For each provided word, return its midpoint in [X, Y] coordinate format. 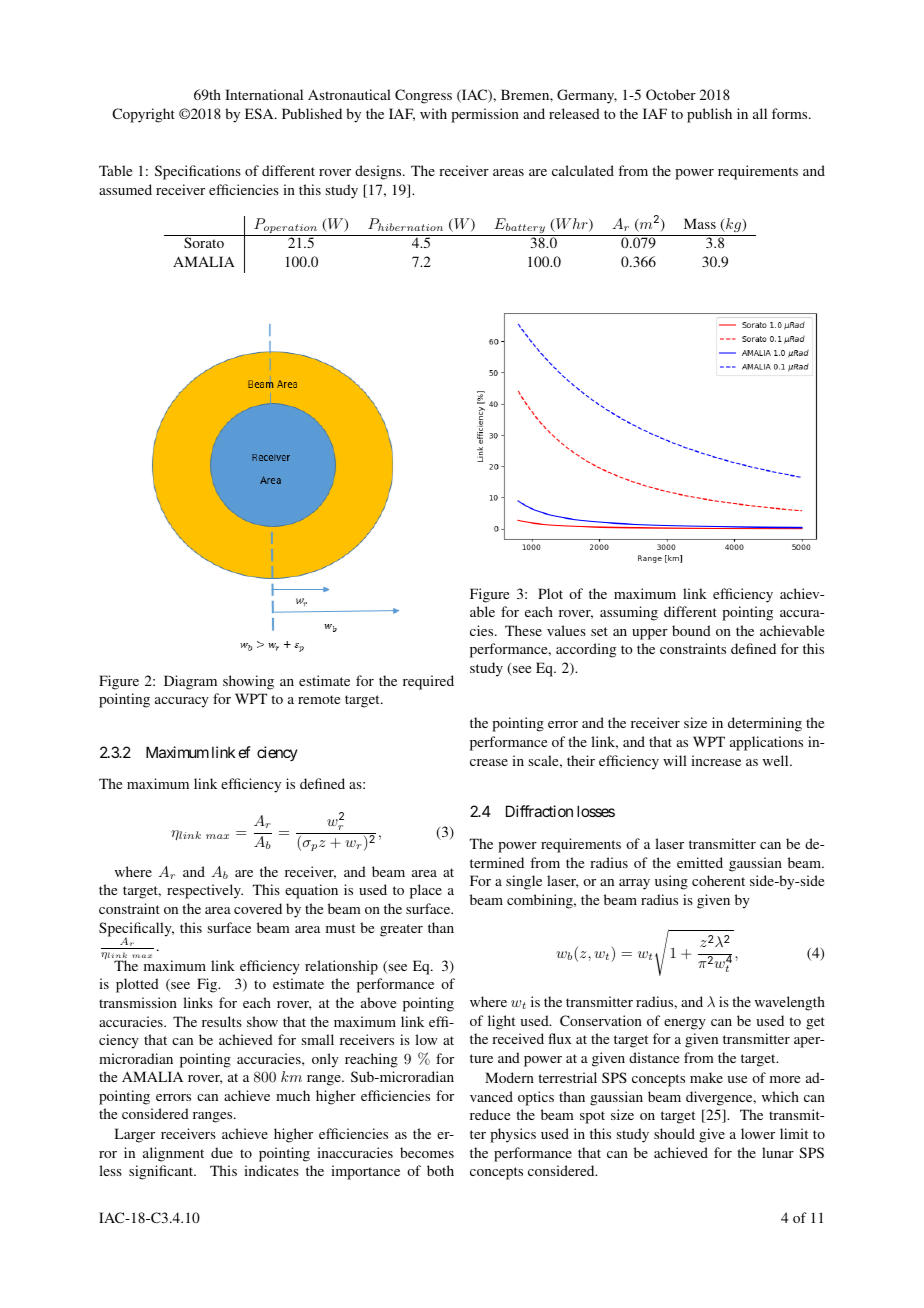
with [433, 113]
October [671, 94]
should [674, 1133]
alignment [173, 1154]
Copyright [143, 115]
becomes [427, 1152]
